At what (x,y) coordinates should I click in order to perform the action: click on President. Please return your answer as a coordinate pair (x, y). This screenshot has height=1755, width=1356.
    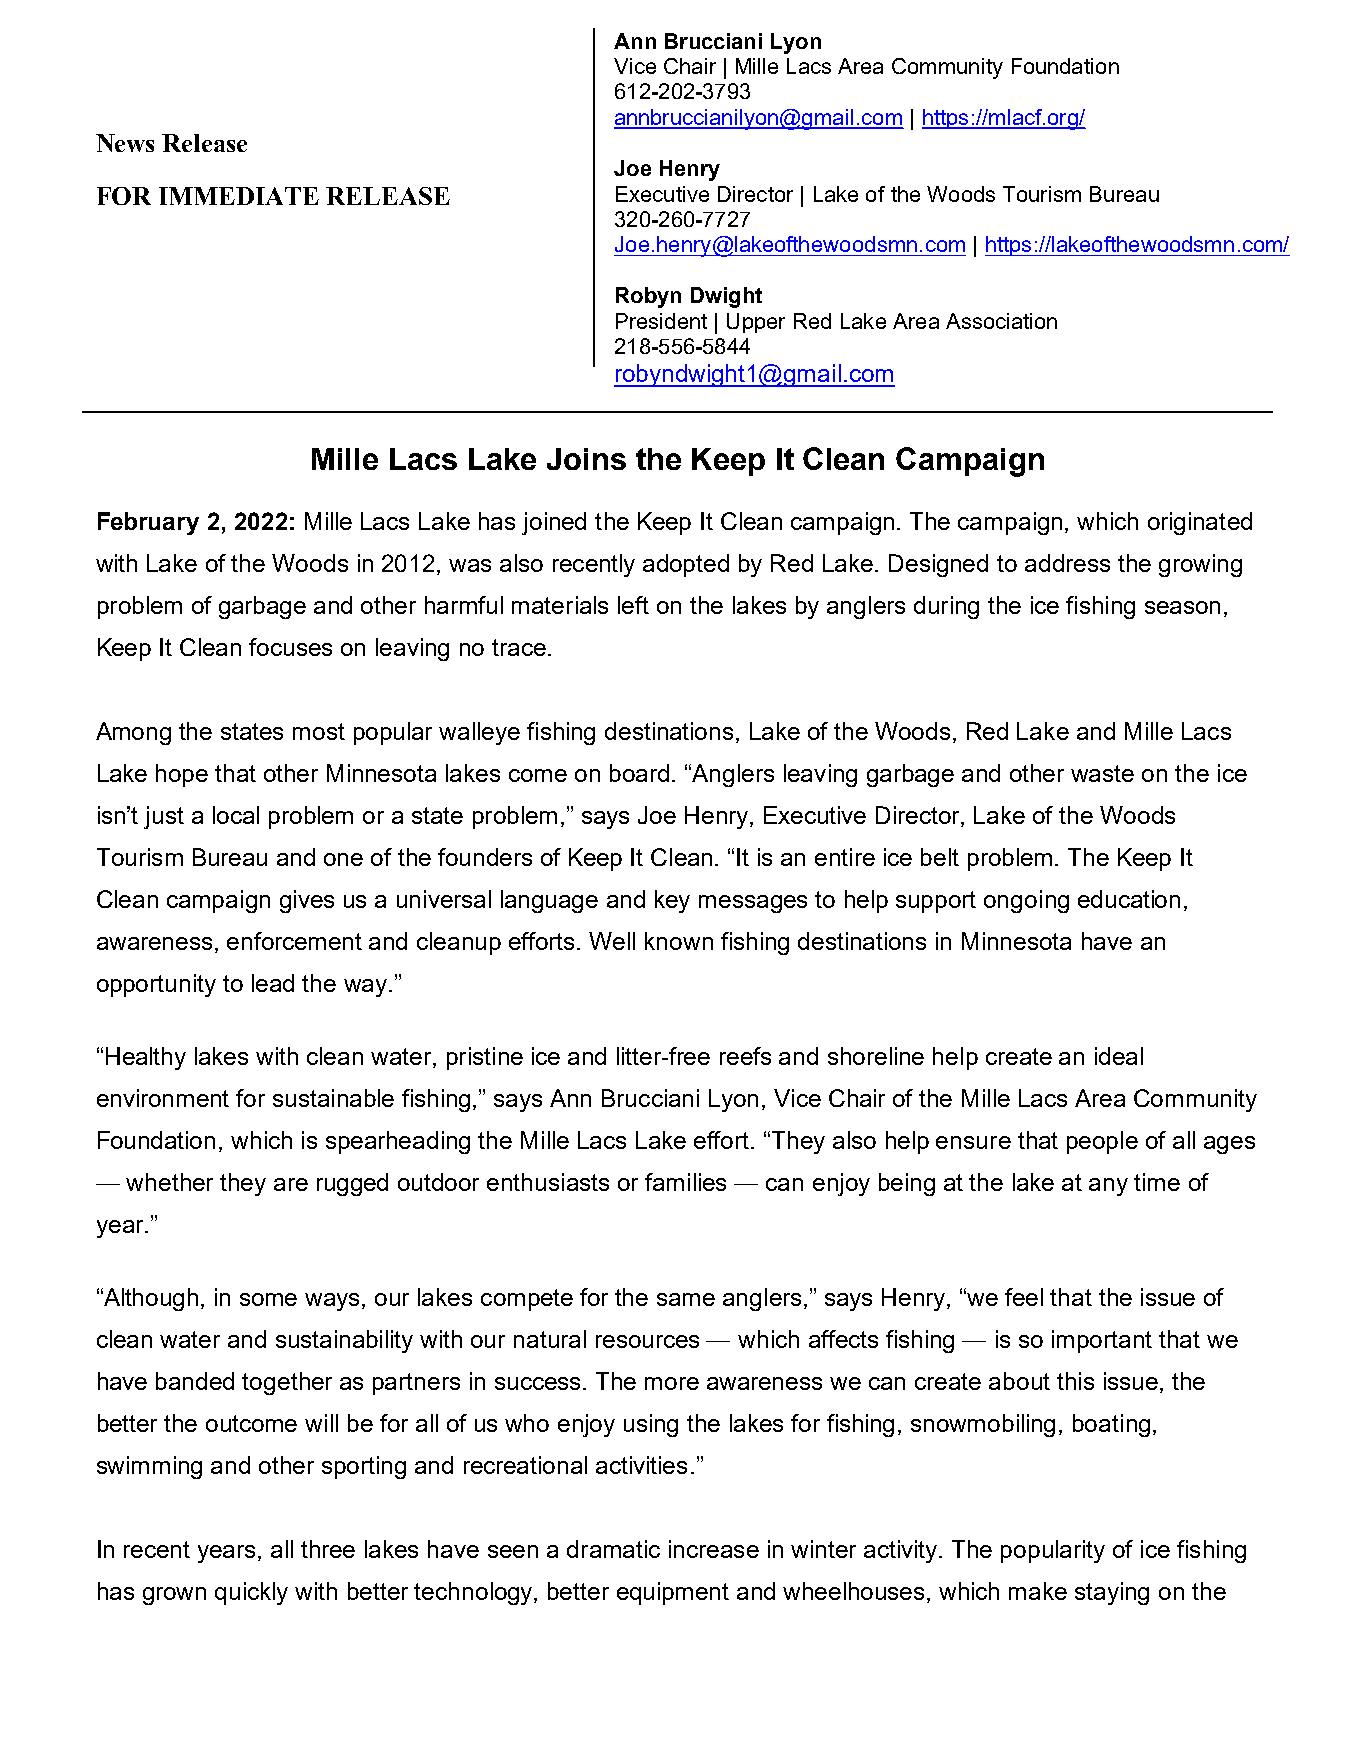
    Looking at the image, I should click on (661, 321).
